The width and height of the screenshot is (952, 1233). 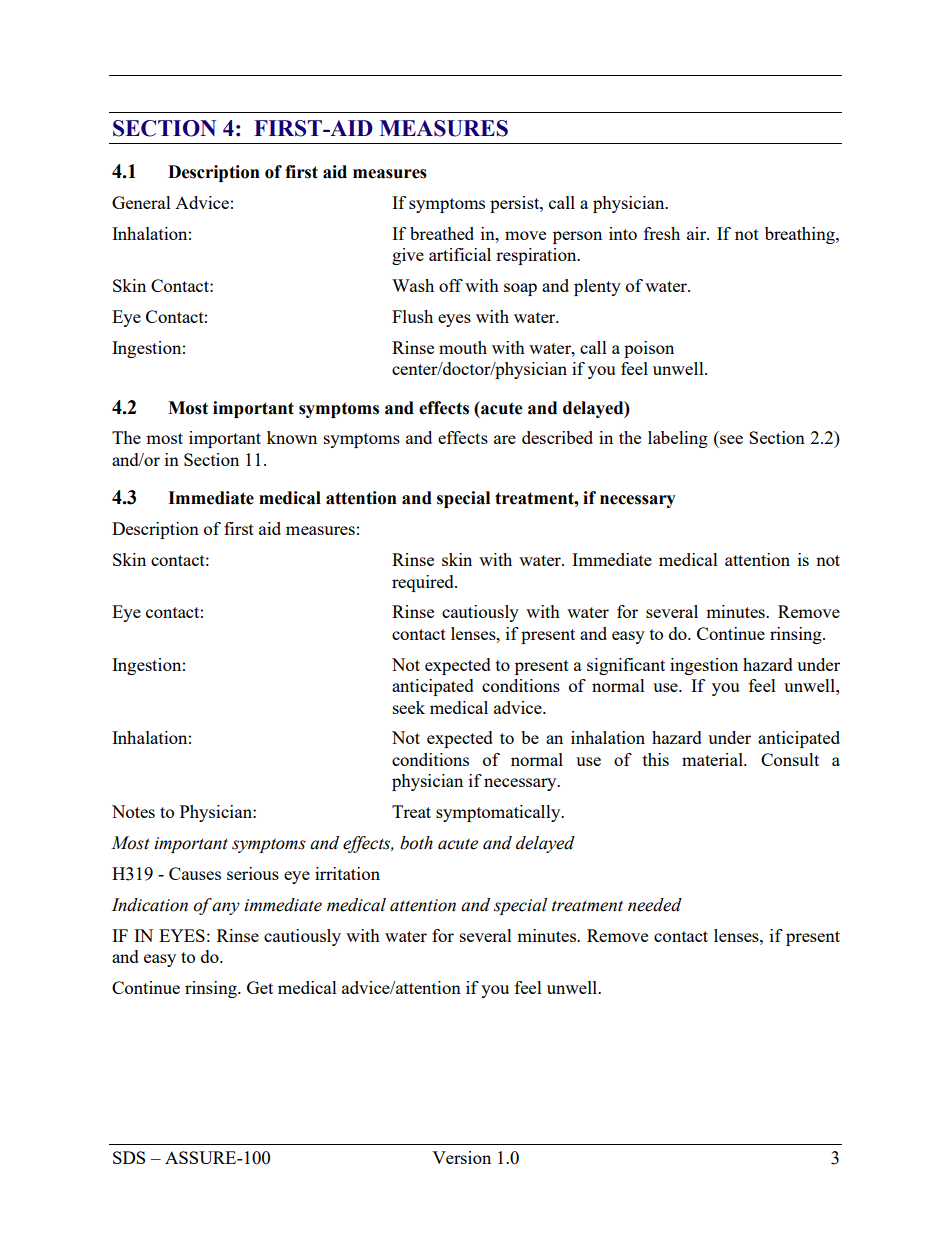 I want to click on Causes, so click(x=195, y=873).
